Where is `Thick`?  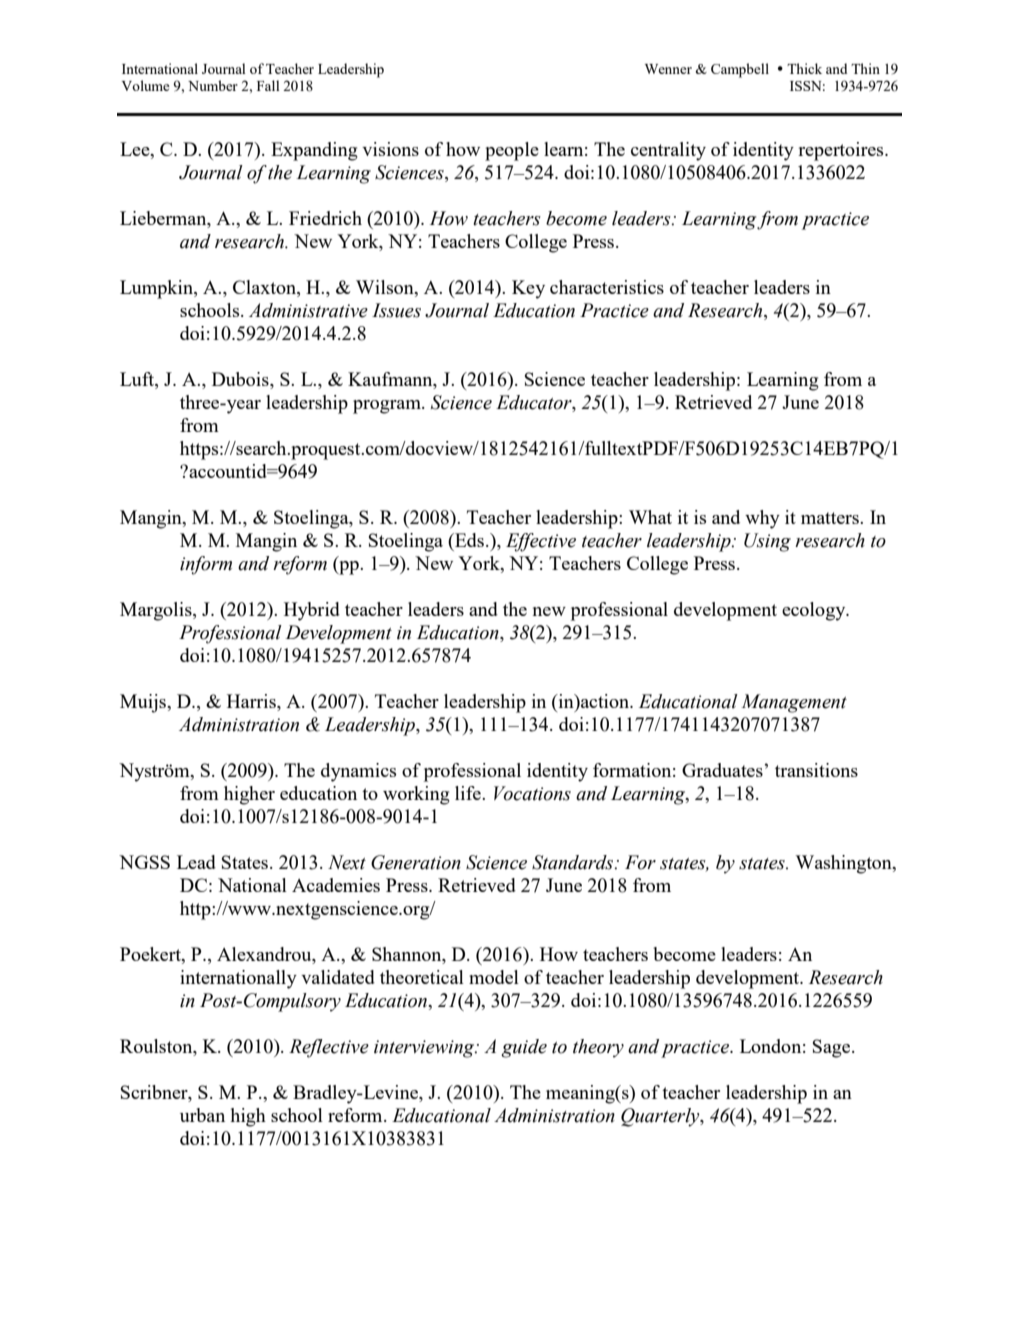
Thick is located at coordinates (804, 68).
